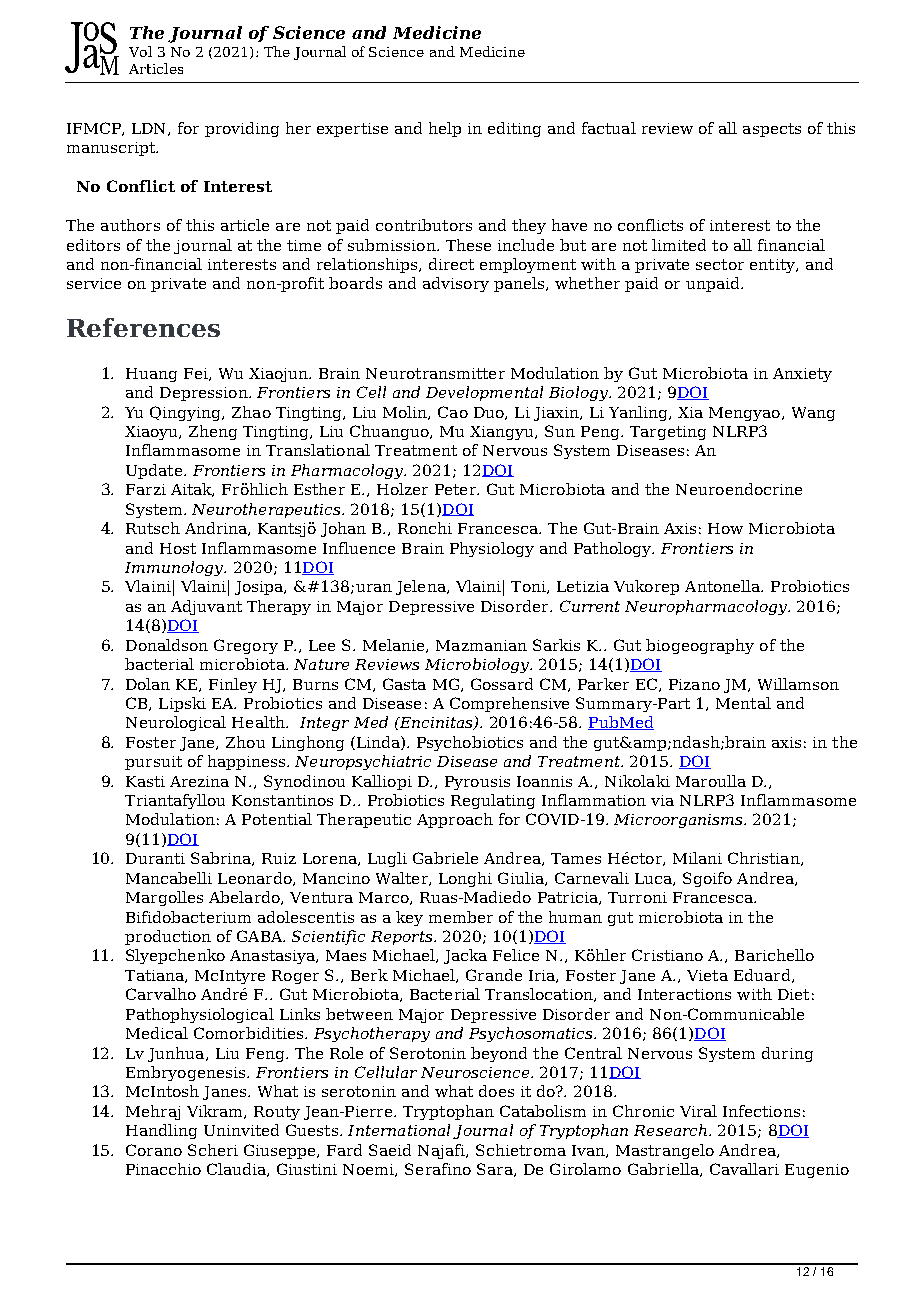  I want to click on Neurotransmitter, so click(435, 373).
